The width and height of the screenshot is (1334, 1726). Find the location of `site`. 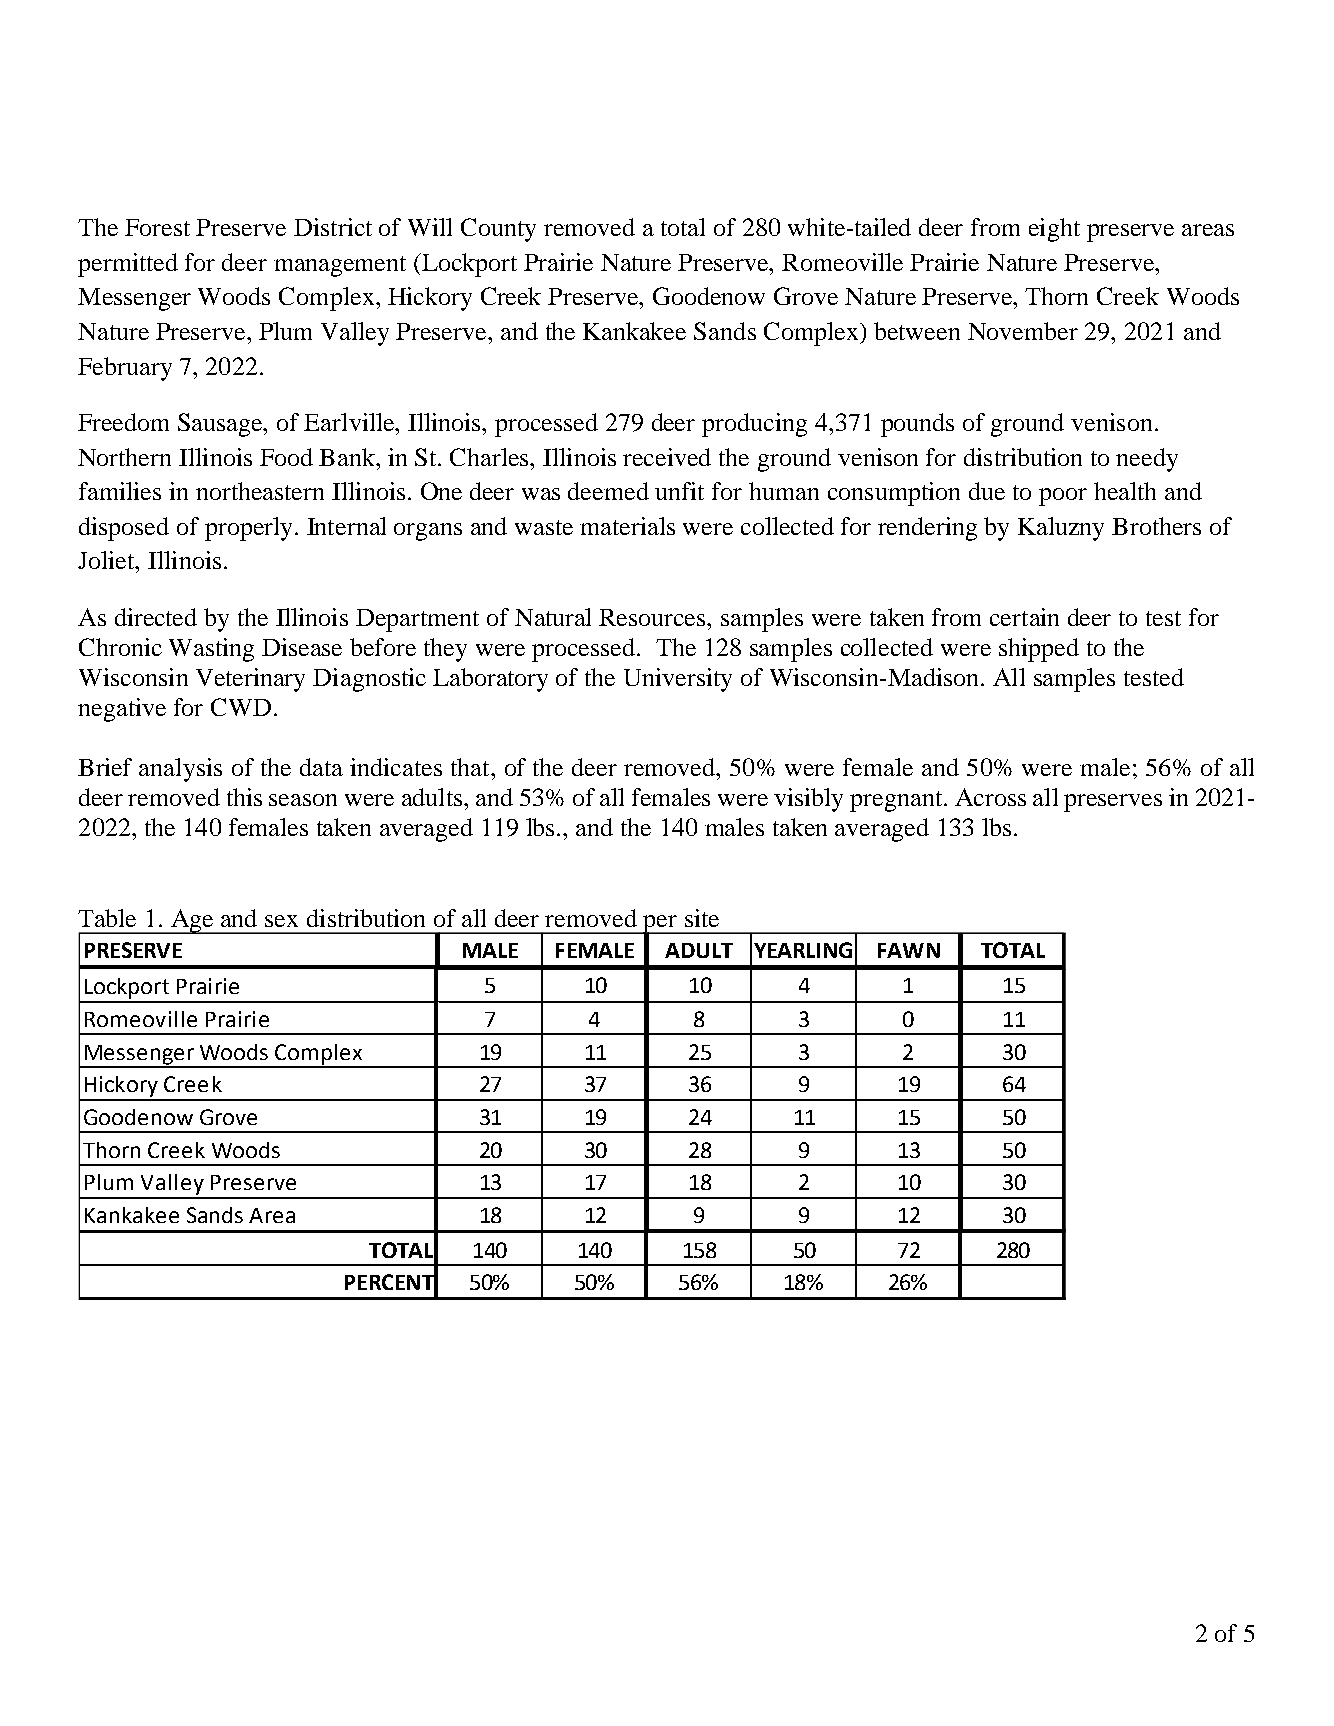

site is located at coordinates (702, 918).
